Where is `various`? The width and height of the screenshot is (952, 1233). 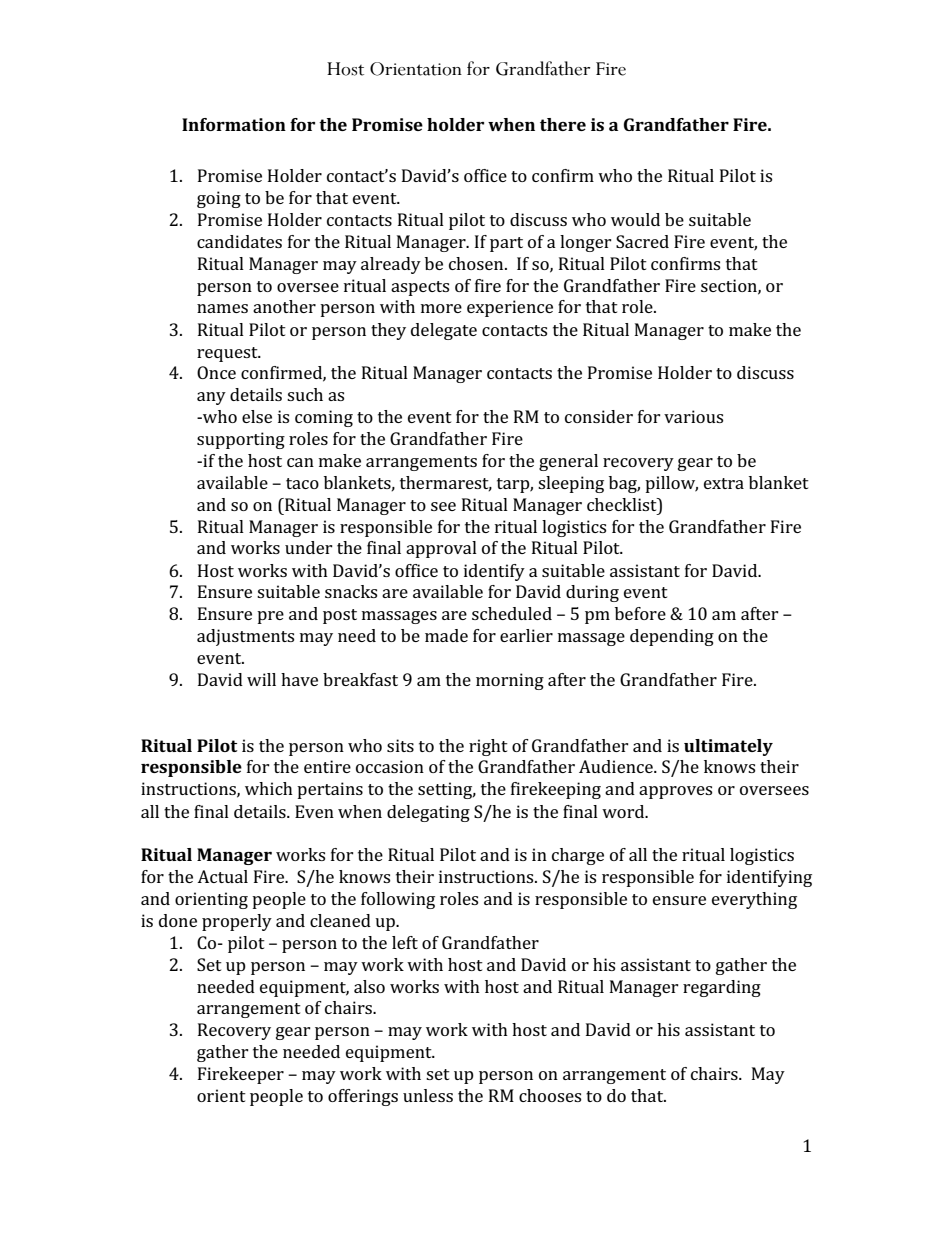 various is located at coordinates (693, 416).
